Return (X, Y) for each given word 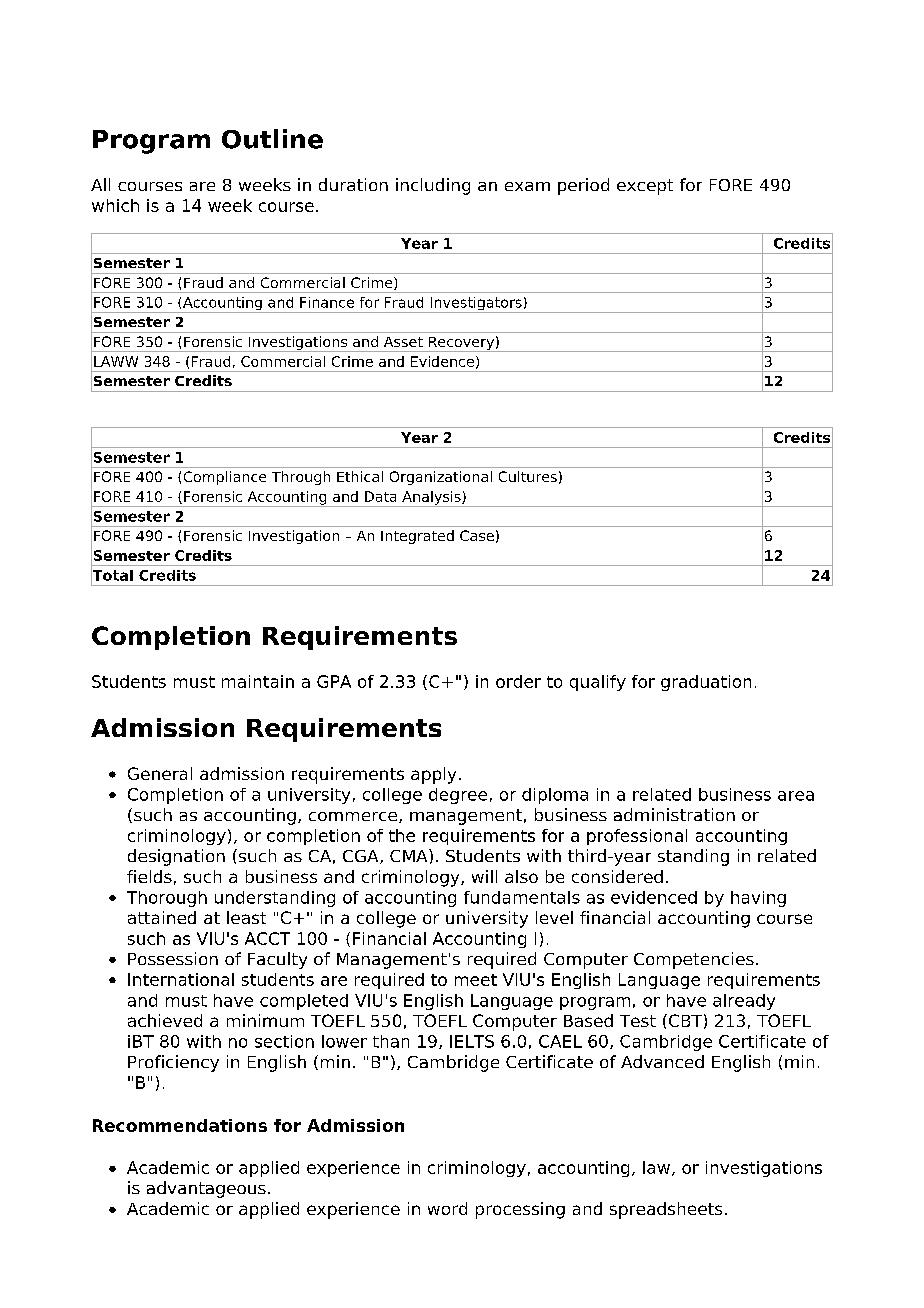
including (433, 186)
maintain (258, 681)
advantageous (206, 1189)
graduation (706, 683)
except (645, 187)
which (115, 205)
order (518, 681)
